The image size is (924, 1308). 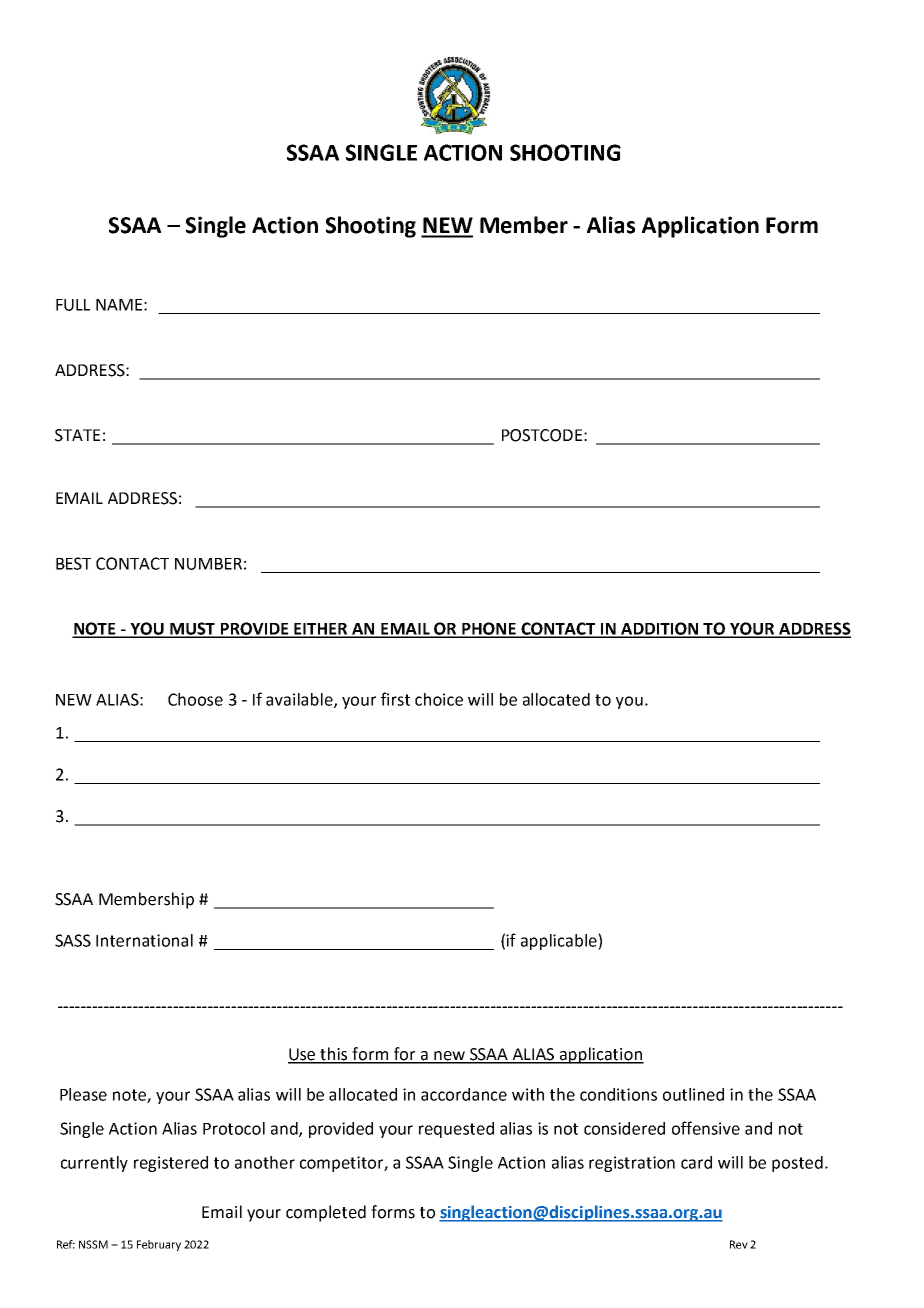 What do you see at coordinates (326, 1213) in the image?
I see `completed` at bounding box center [326, 1213].
